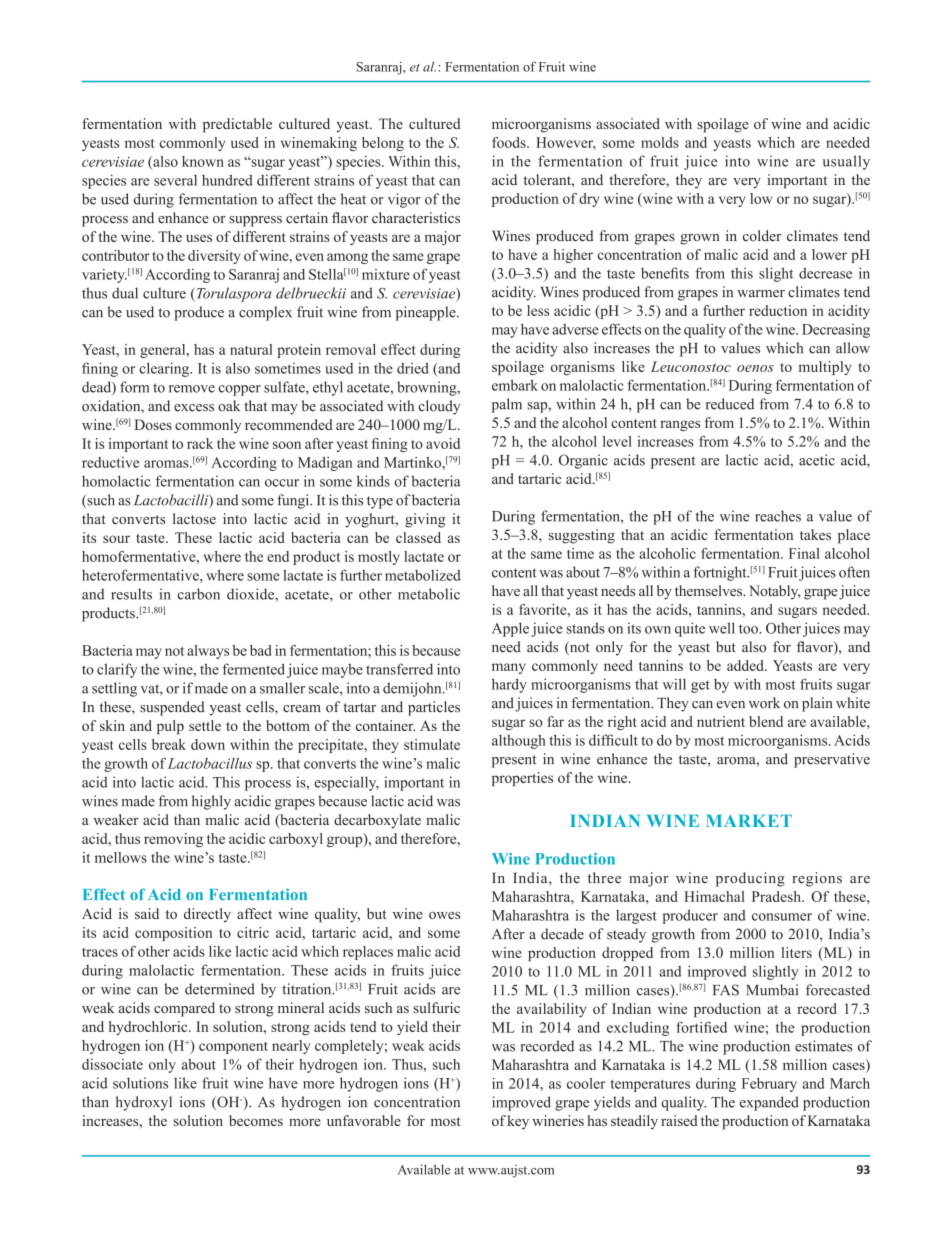 Image resolution: width=952 pixels, height=1233 pixels. What do you see at coordinates (750, 879) in the screenshot?
I see `producing` at bounding box center [750, 879].
